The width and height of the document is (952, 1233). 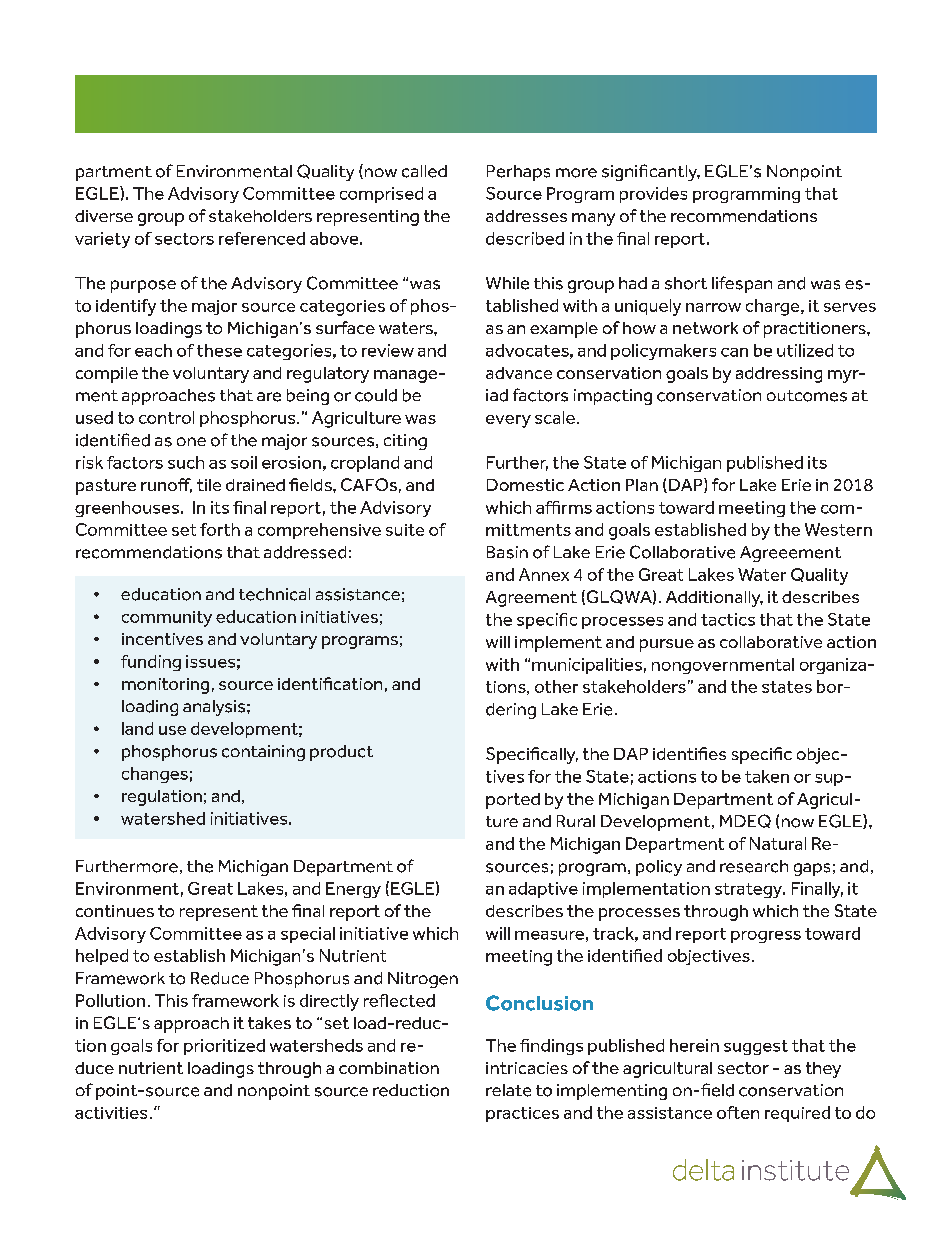 What do you see at coordinates (544, 574) in the document?
I see `Annex` at bounding box center [544, 574].
